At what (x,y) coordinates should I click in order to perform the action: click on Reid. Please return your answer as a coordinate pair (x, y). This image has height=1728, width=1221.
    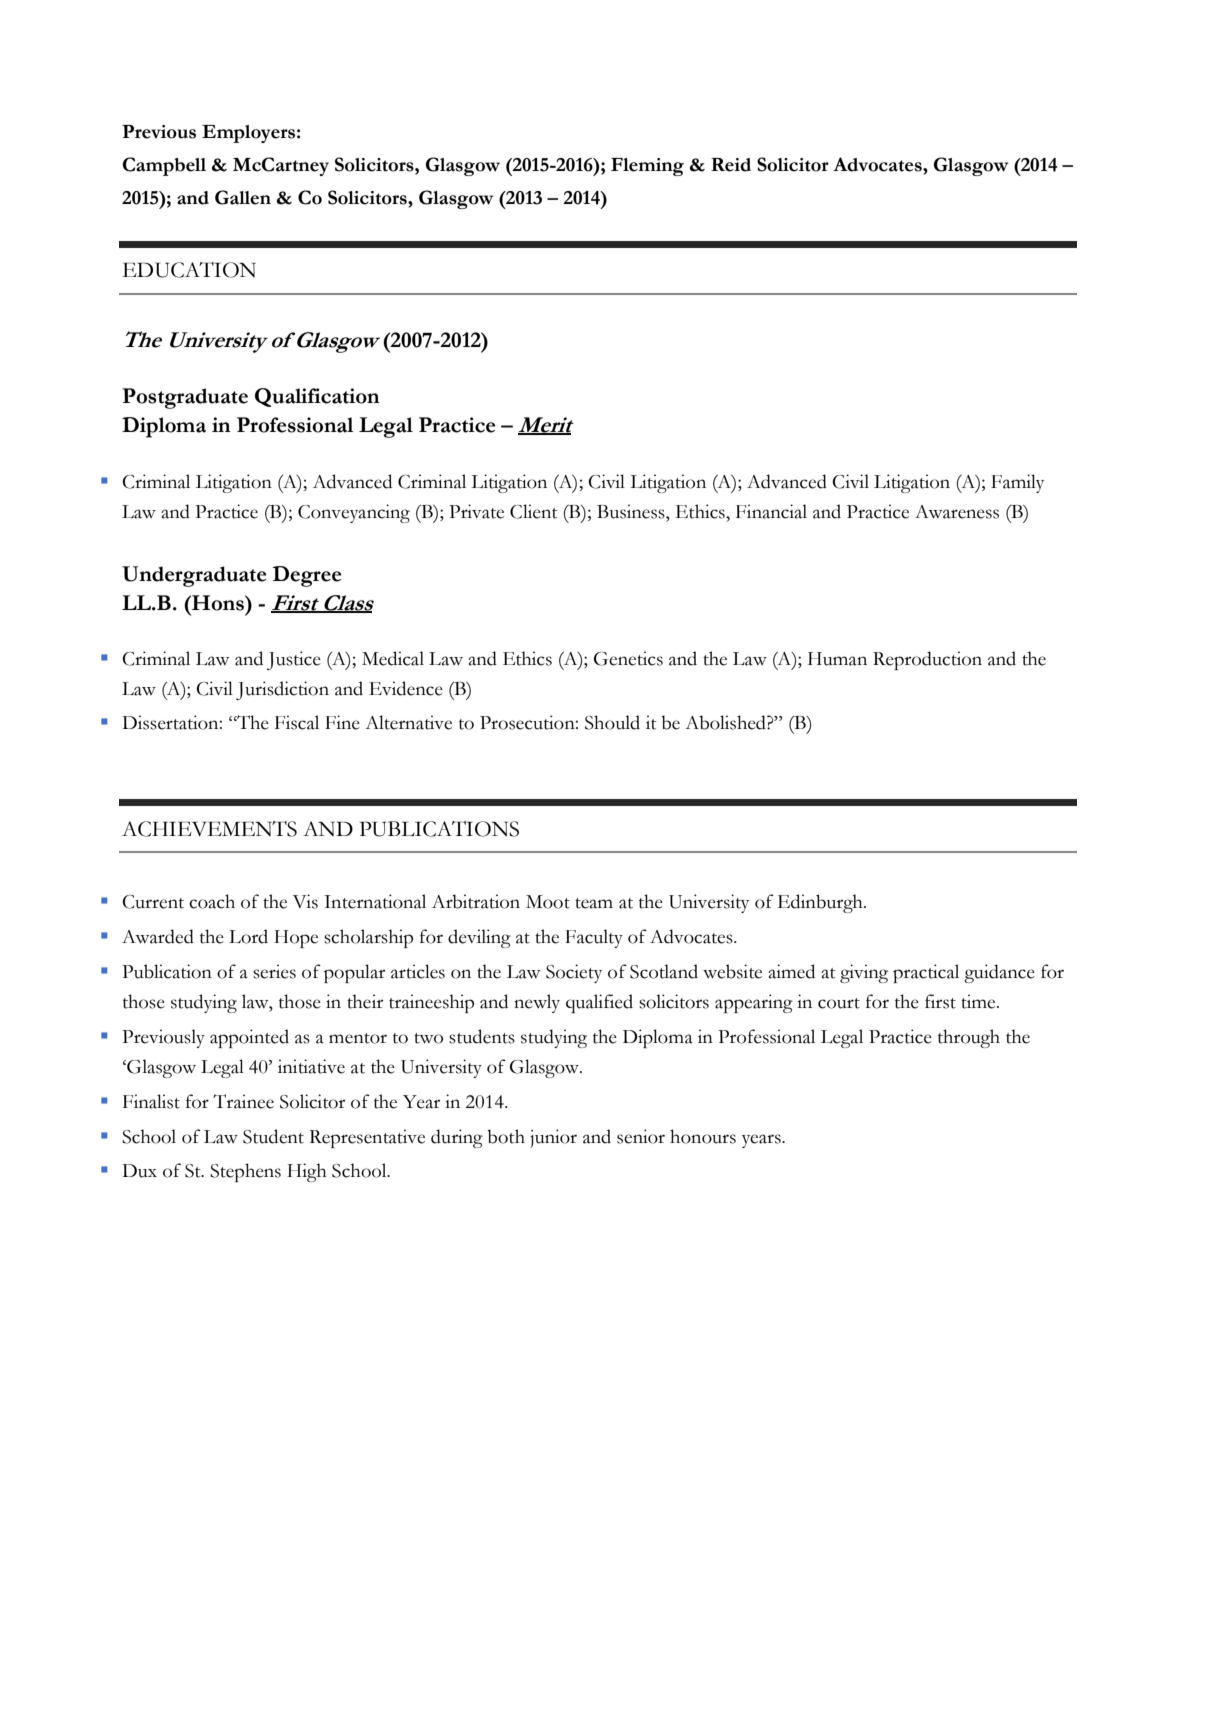
    Looking at the image, I should click on (731, 165).
